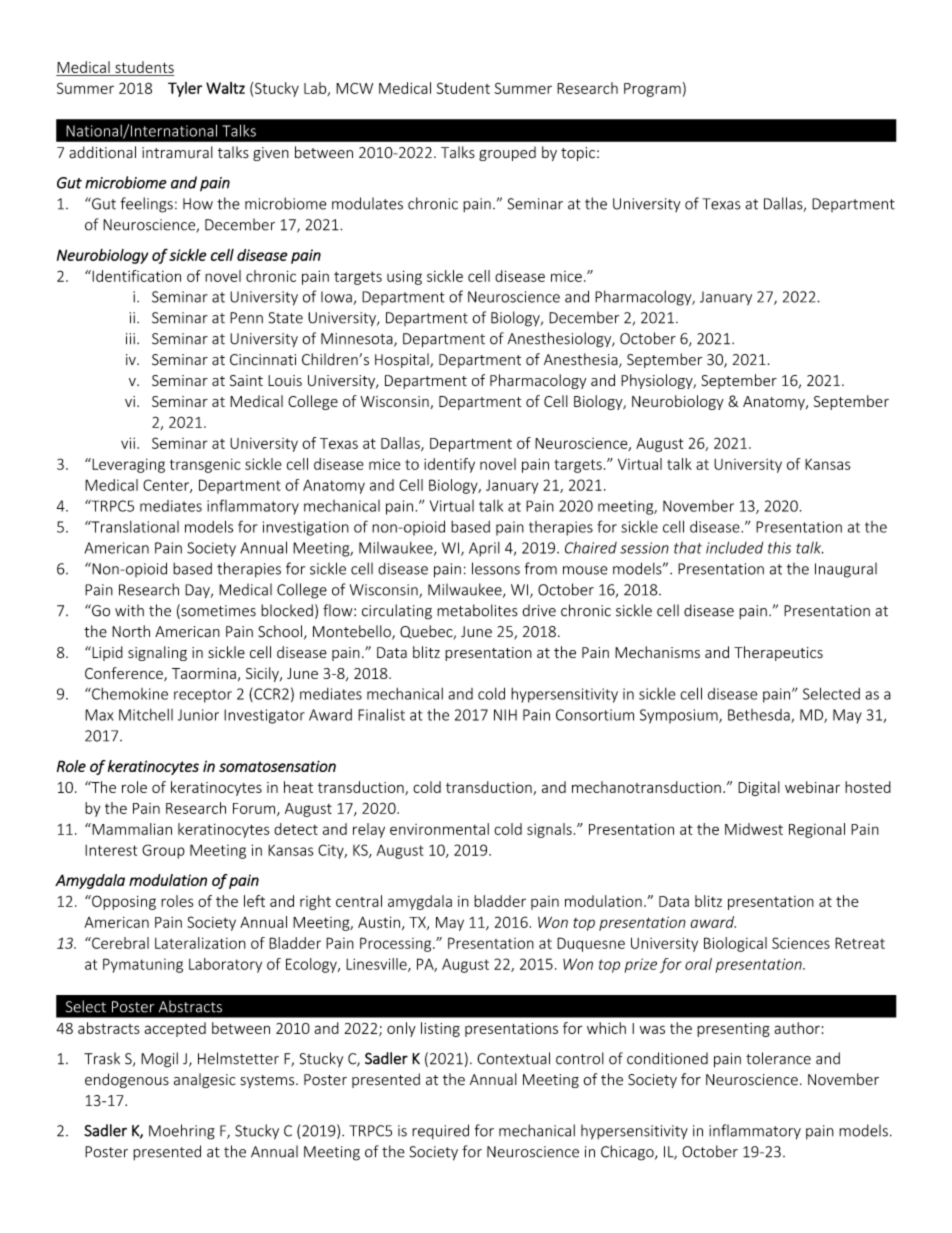  What do you see at coordinates (403, 360) in the document?
I see `Hospital` at bounding box center [403, 360].
